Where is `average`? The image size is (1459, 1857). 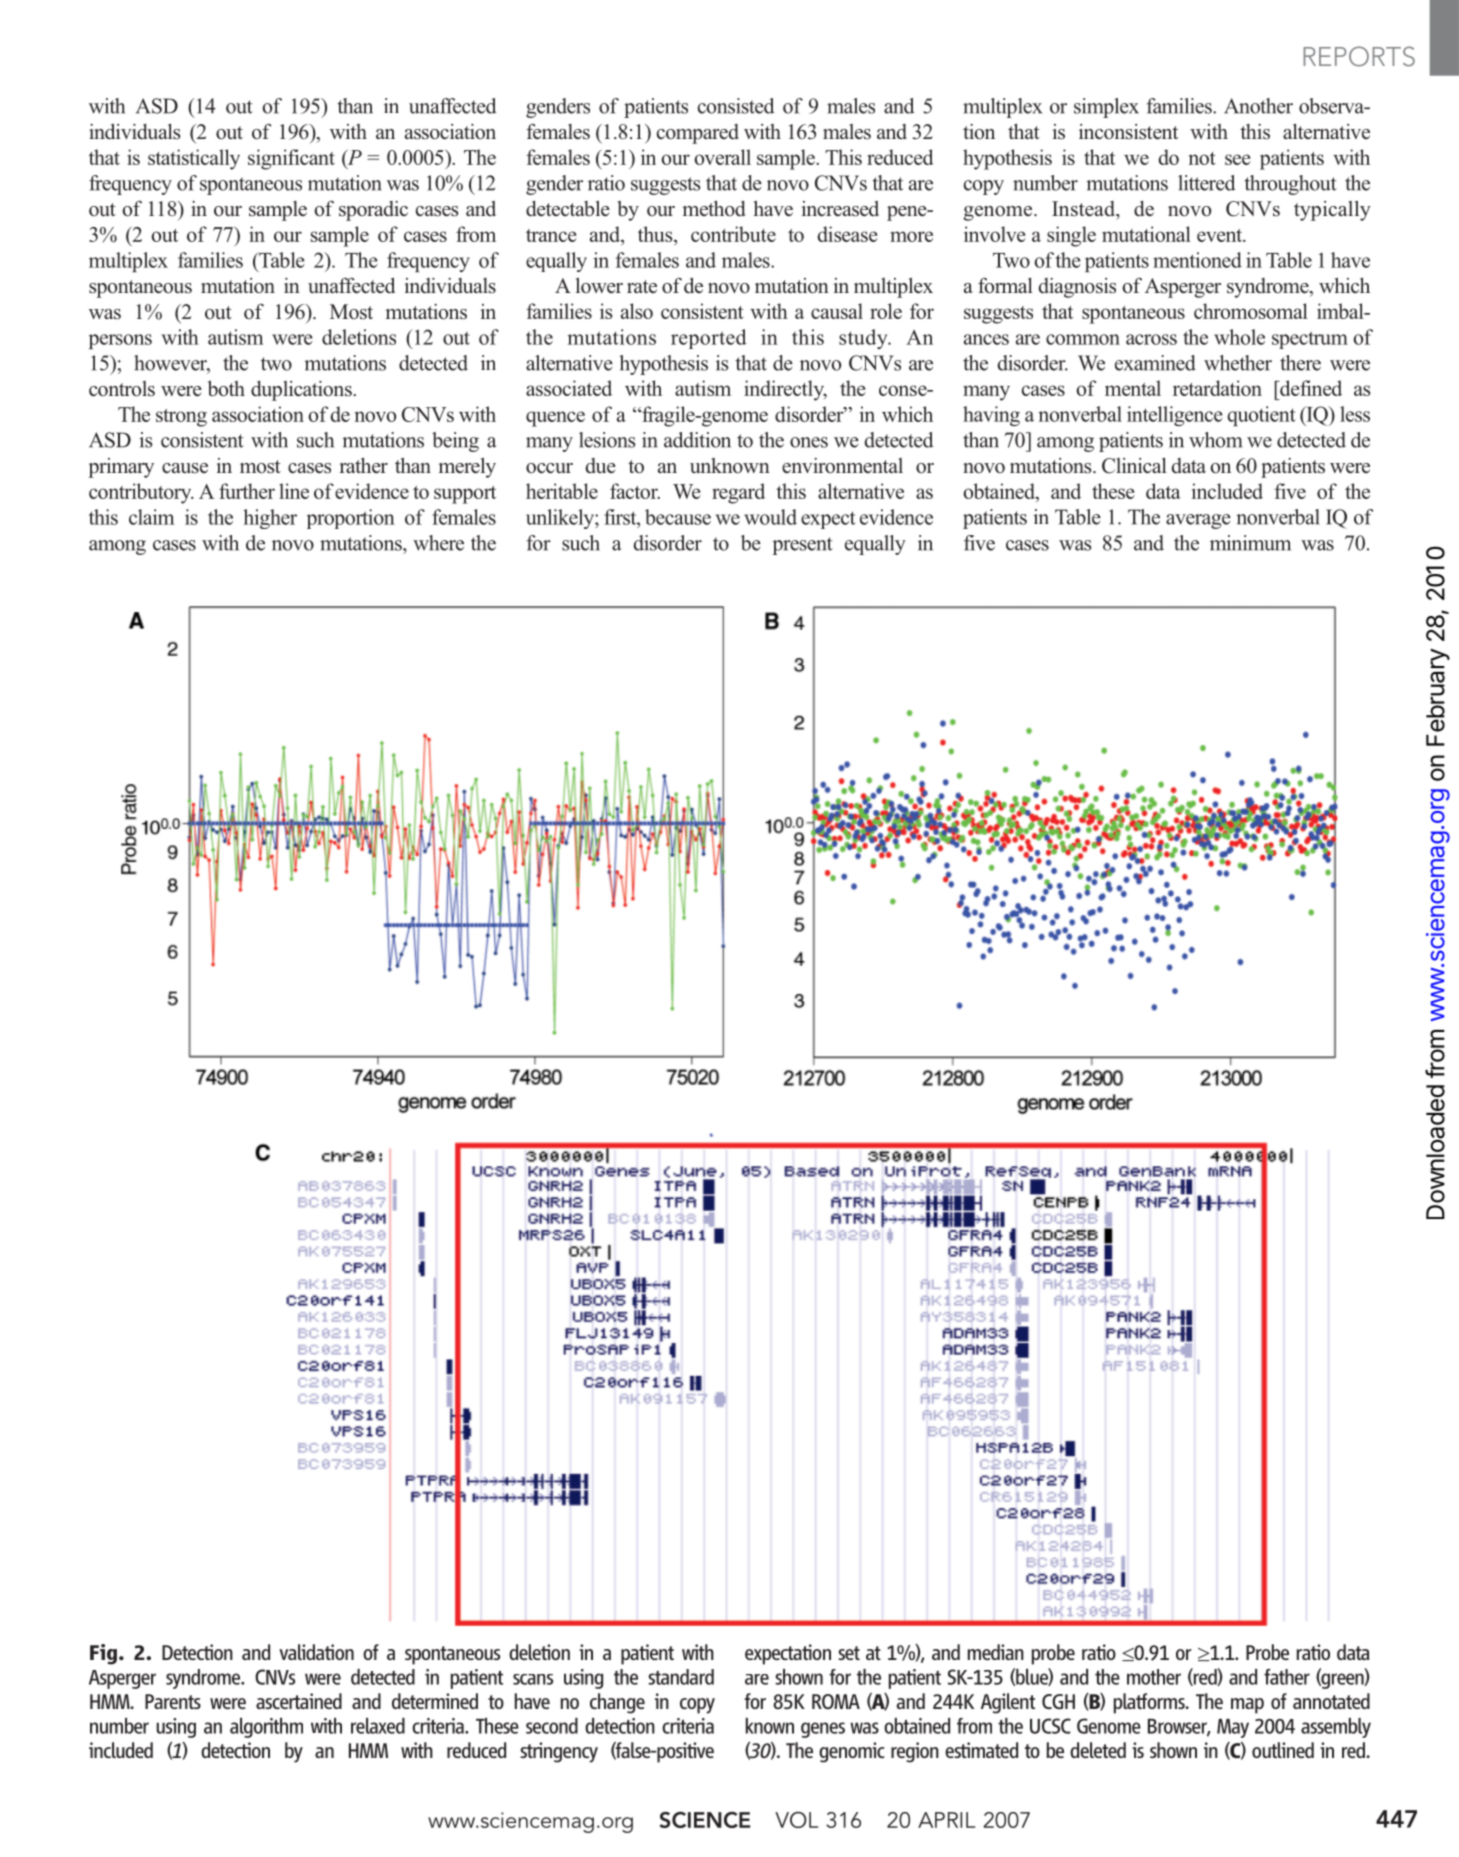 average is located at coordinates (1198, 521).
